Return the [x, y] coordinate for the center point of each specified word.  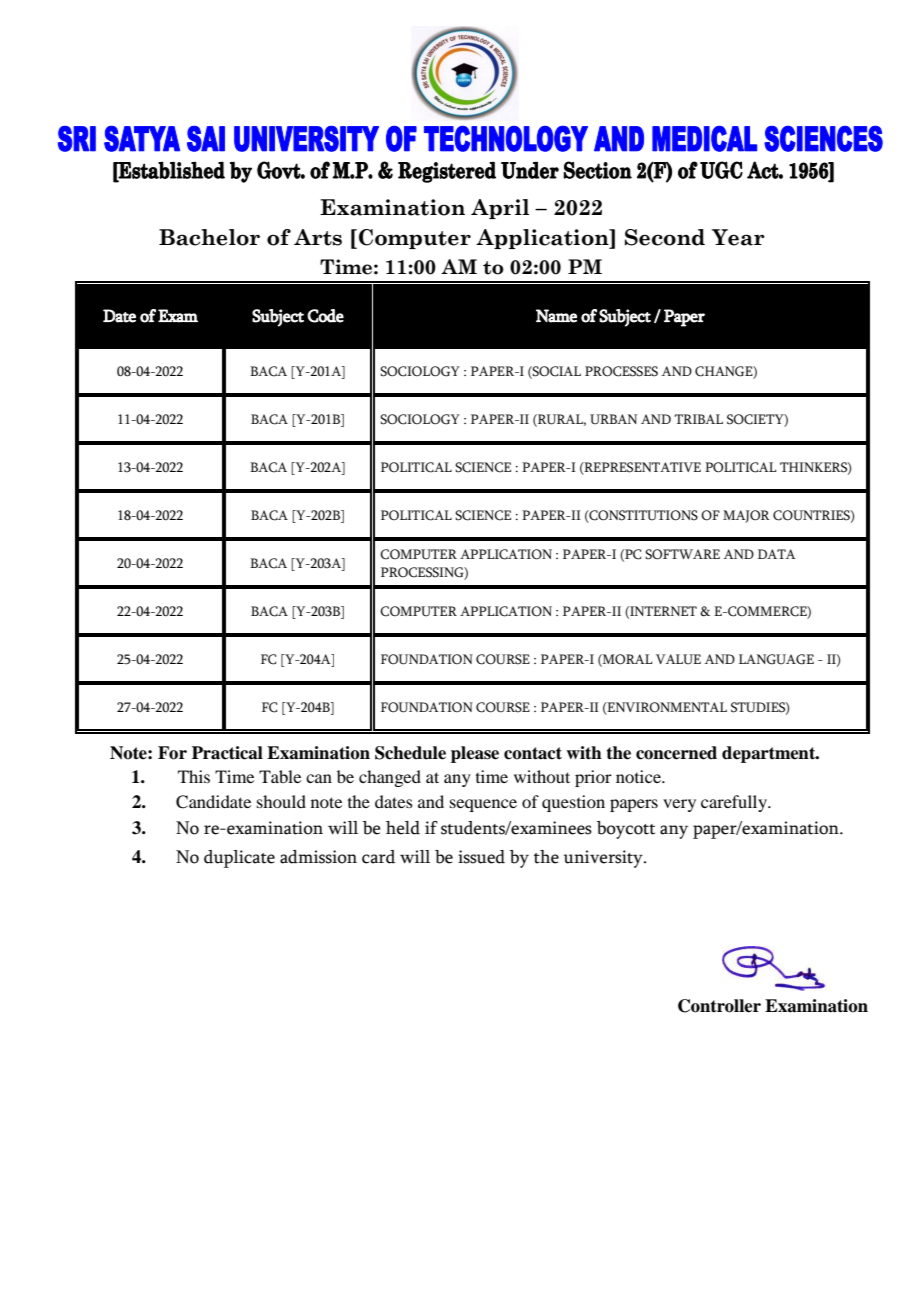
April [500, 209]
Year [738, 237]
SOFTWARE [682, 554]
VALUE [678, 659]
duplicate [239, 859]
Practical [227, 753]
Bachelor [209, 237]
